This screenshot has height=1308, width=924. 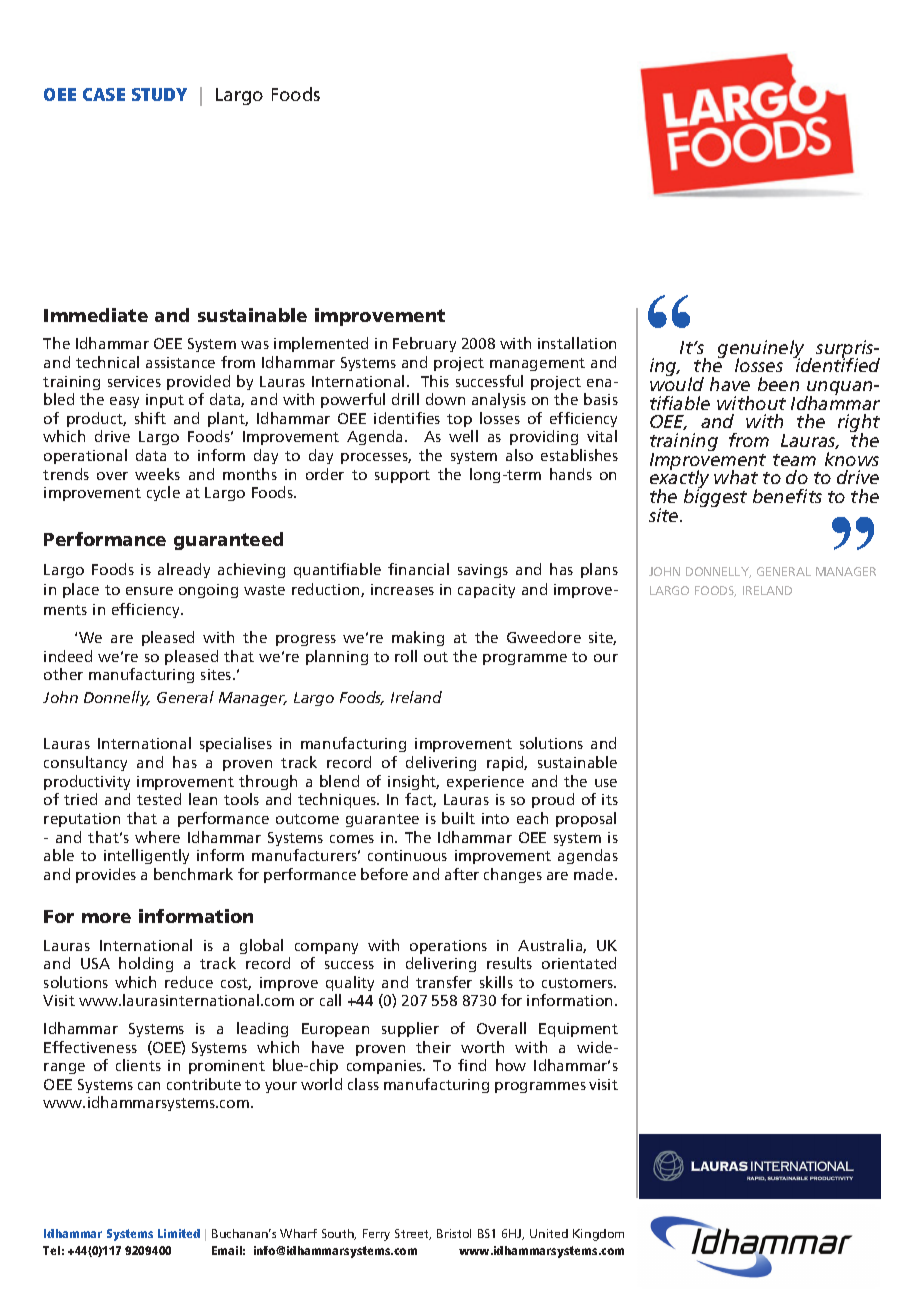 I want to click on Limited, so click(x=179, y=1233).
